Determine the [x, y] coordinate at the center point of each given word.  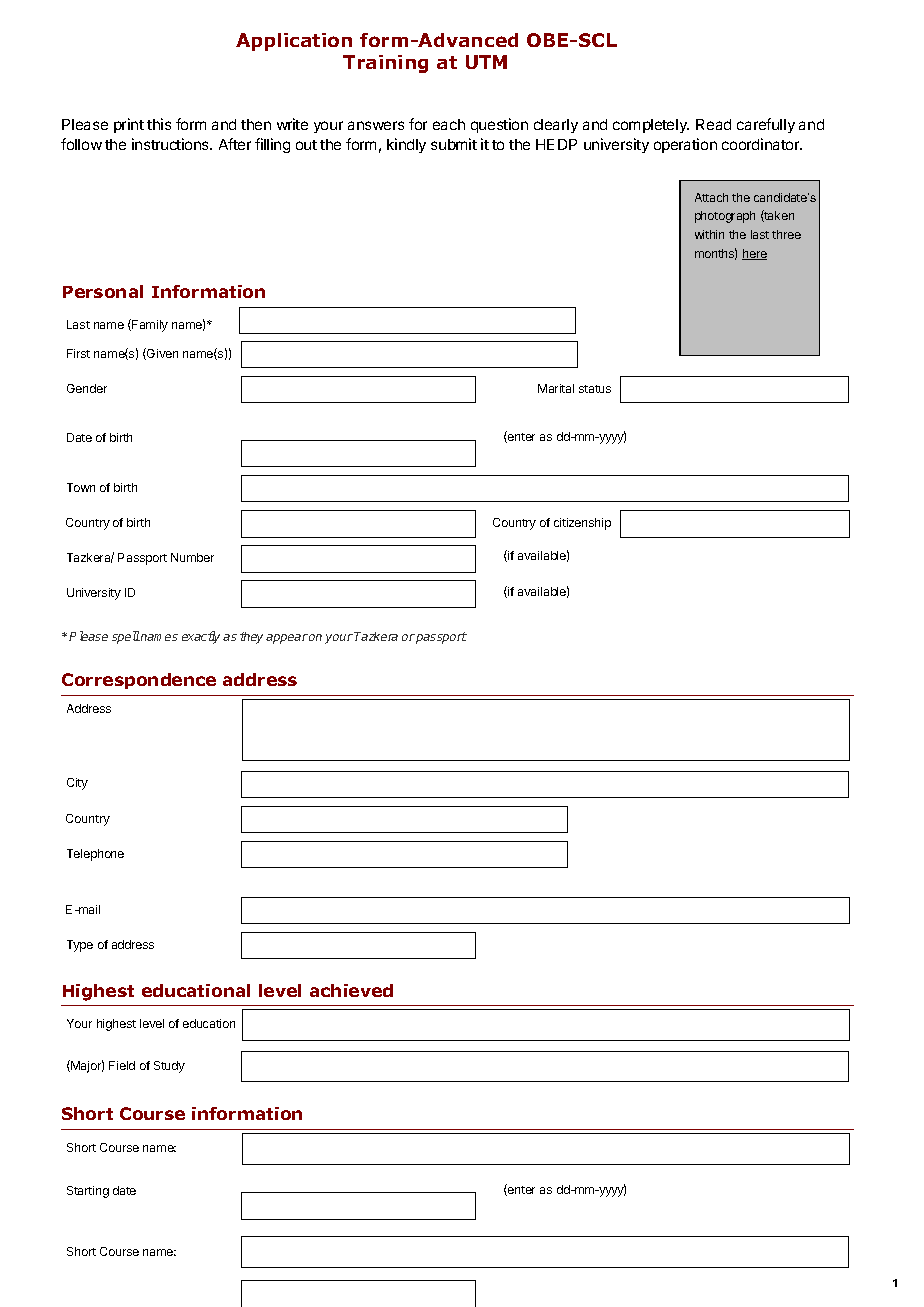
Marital [556, 388]
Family [149, 325]
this [159, 124]
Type [80, 946]
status [595, 389]
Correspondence [139, 681]
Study [169, 1067]
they [251, 638]
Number [192, 557]
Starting [88, 1192]
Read [713, 124]
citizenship [582, 524]
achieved [351, 990]
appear [287, 639]
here [754, 254]
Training [385, 64]
